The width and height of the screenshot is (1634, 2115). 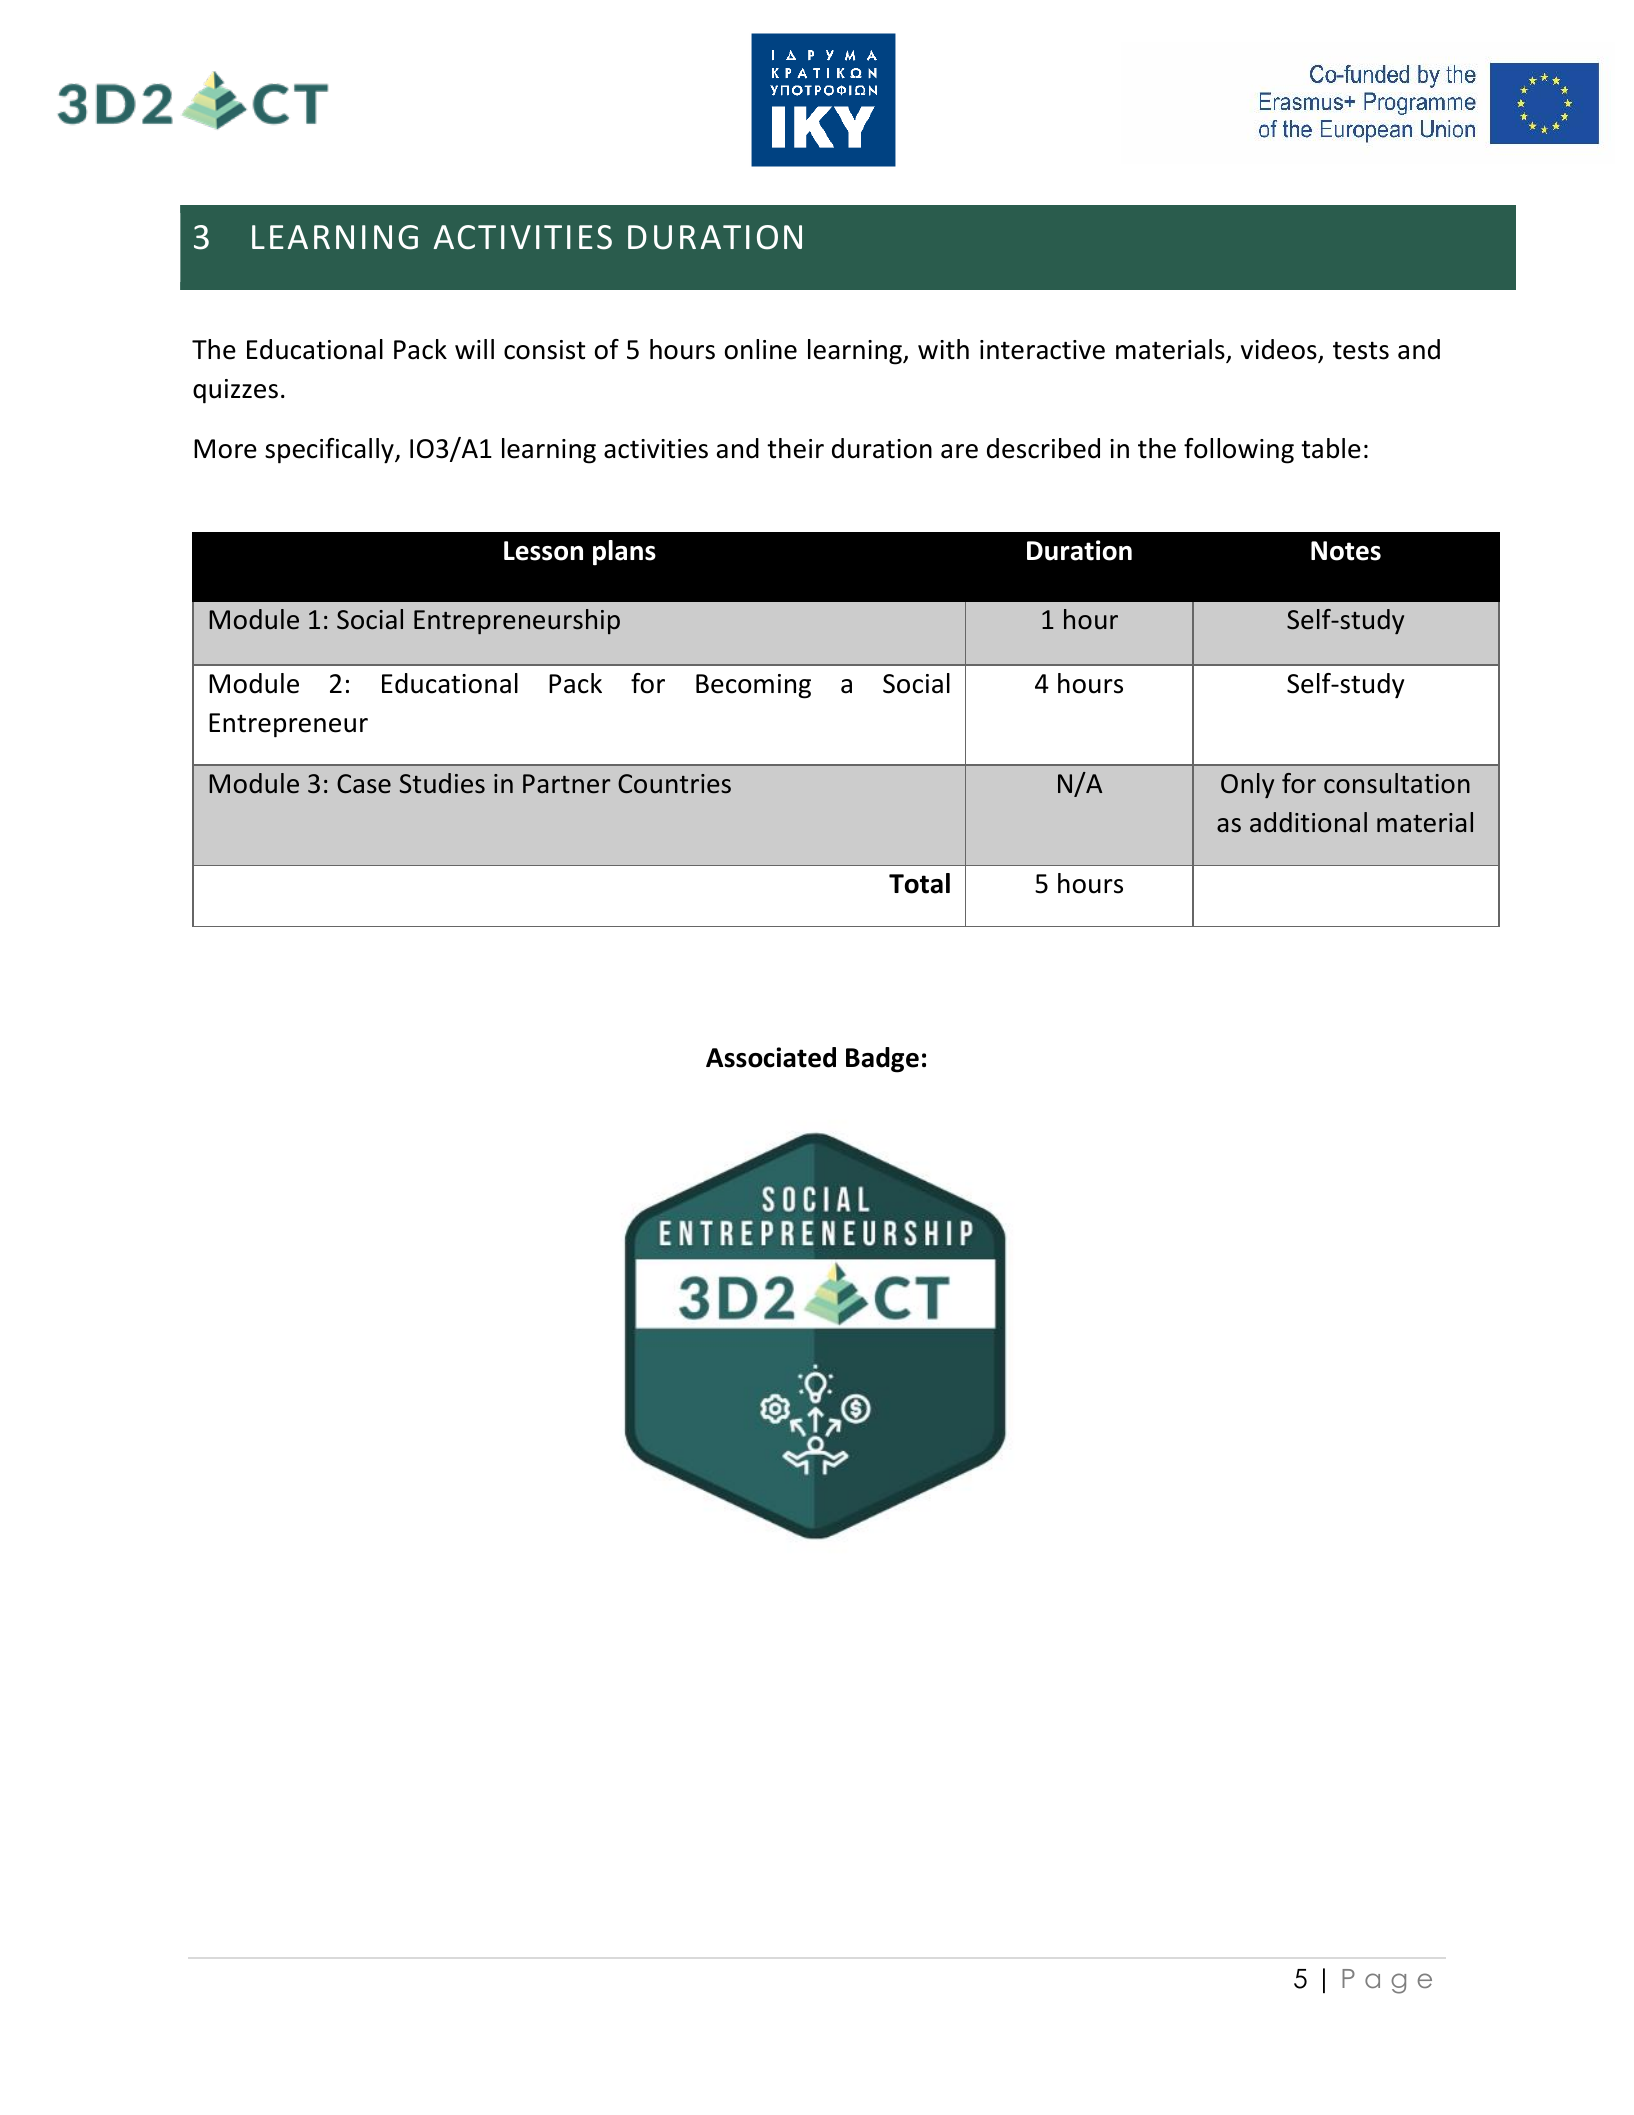 I want to click on Becoming, so click(x=753, y=686).
